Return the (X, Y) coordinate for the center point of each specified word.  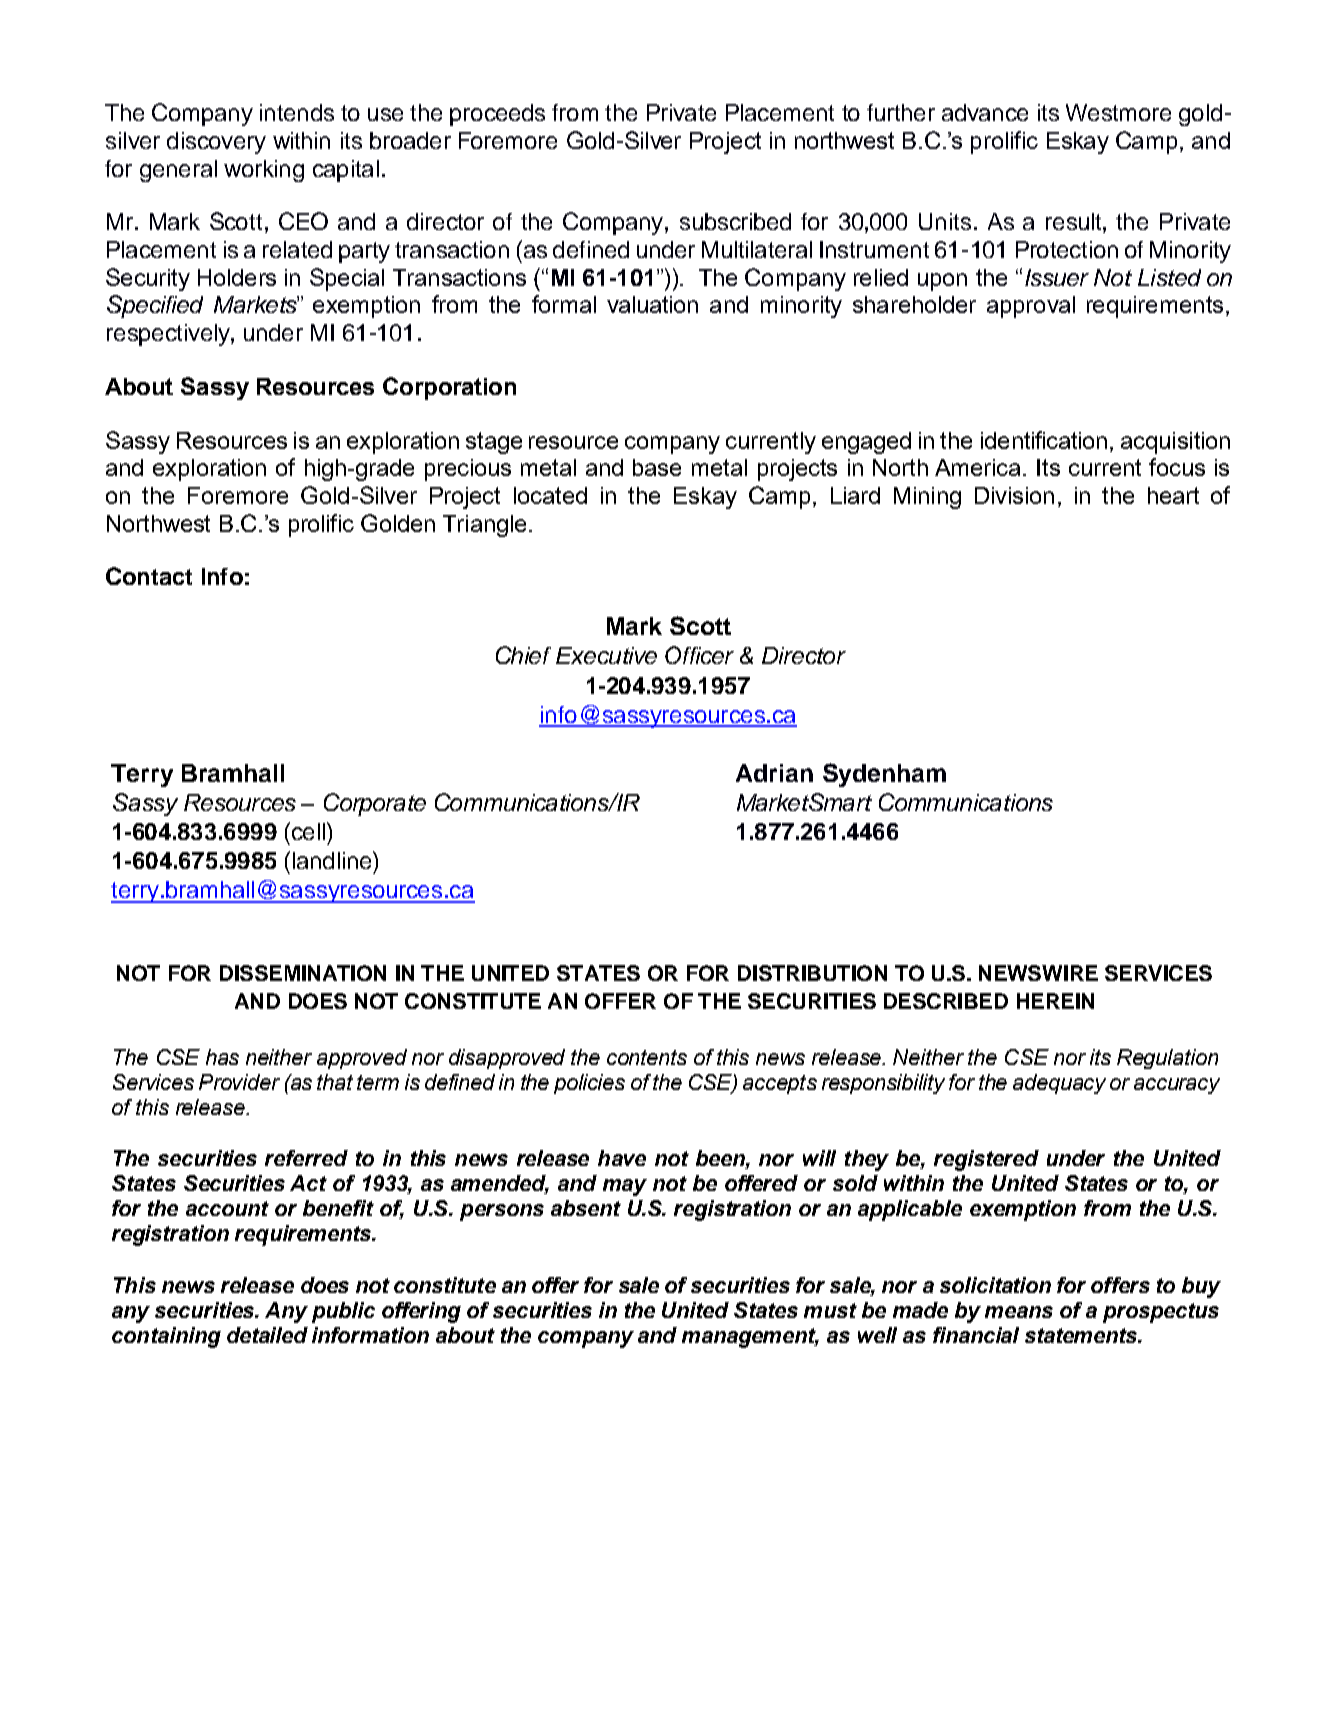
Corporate (375, 804)
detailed (267, 1335)
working (264, 171)
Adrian (774, 773)
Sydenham (884, 775)
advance (985, 112)
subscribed (735, 221)
